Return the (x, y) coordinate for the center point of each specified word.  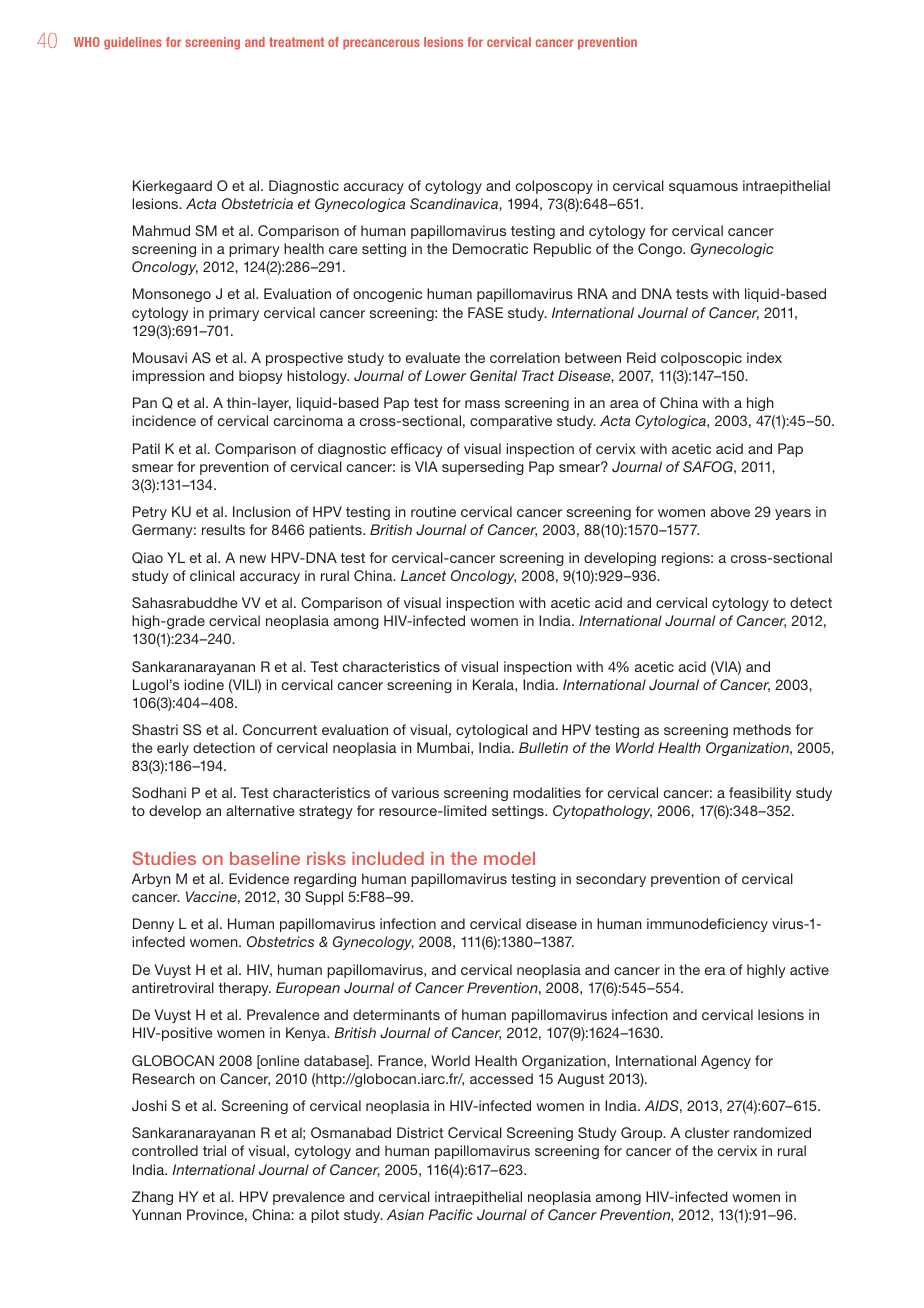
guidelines (133, 43)
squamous (703, 188)
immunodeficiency (707, 925)
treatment (296, 42)
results (223, 529)
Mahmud (161, 230)
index (764, 357)
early (173, 749)
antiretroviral (173, 987)
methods (762, 729)
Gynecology (373, 943)
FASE (485, 312)
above (730, 511)
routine (433, 511)
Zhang (152, 1198)
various (415, 792)
